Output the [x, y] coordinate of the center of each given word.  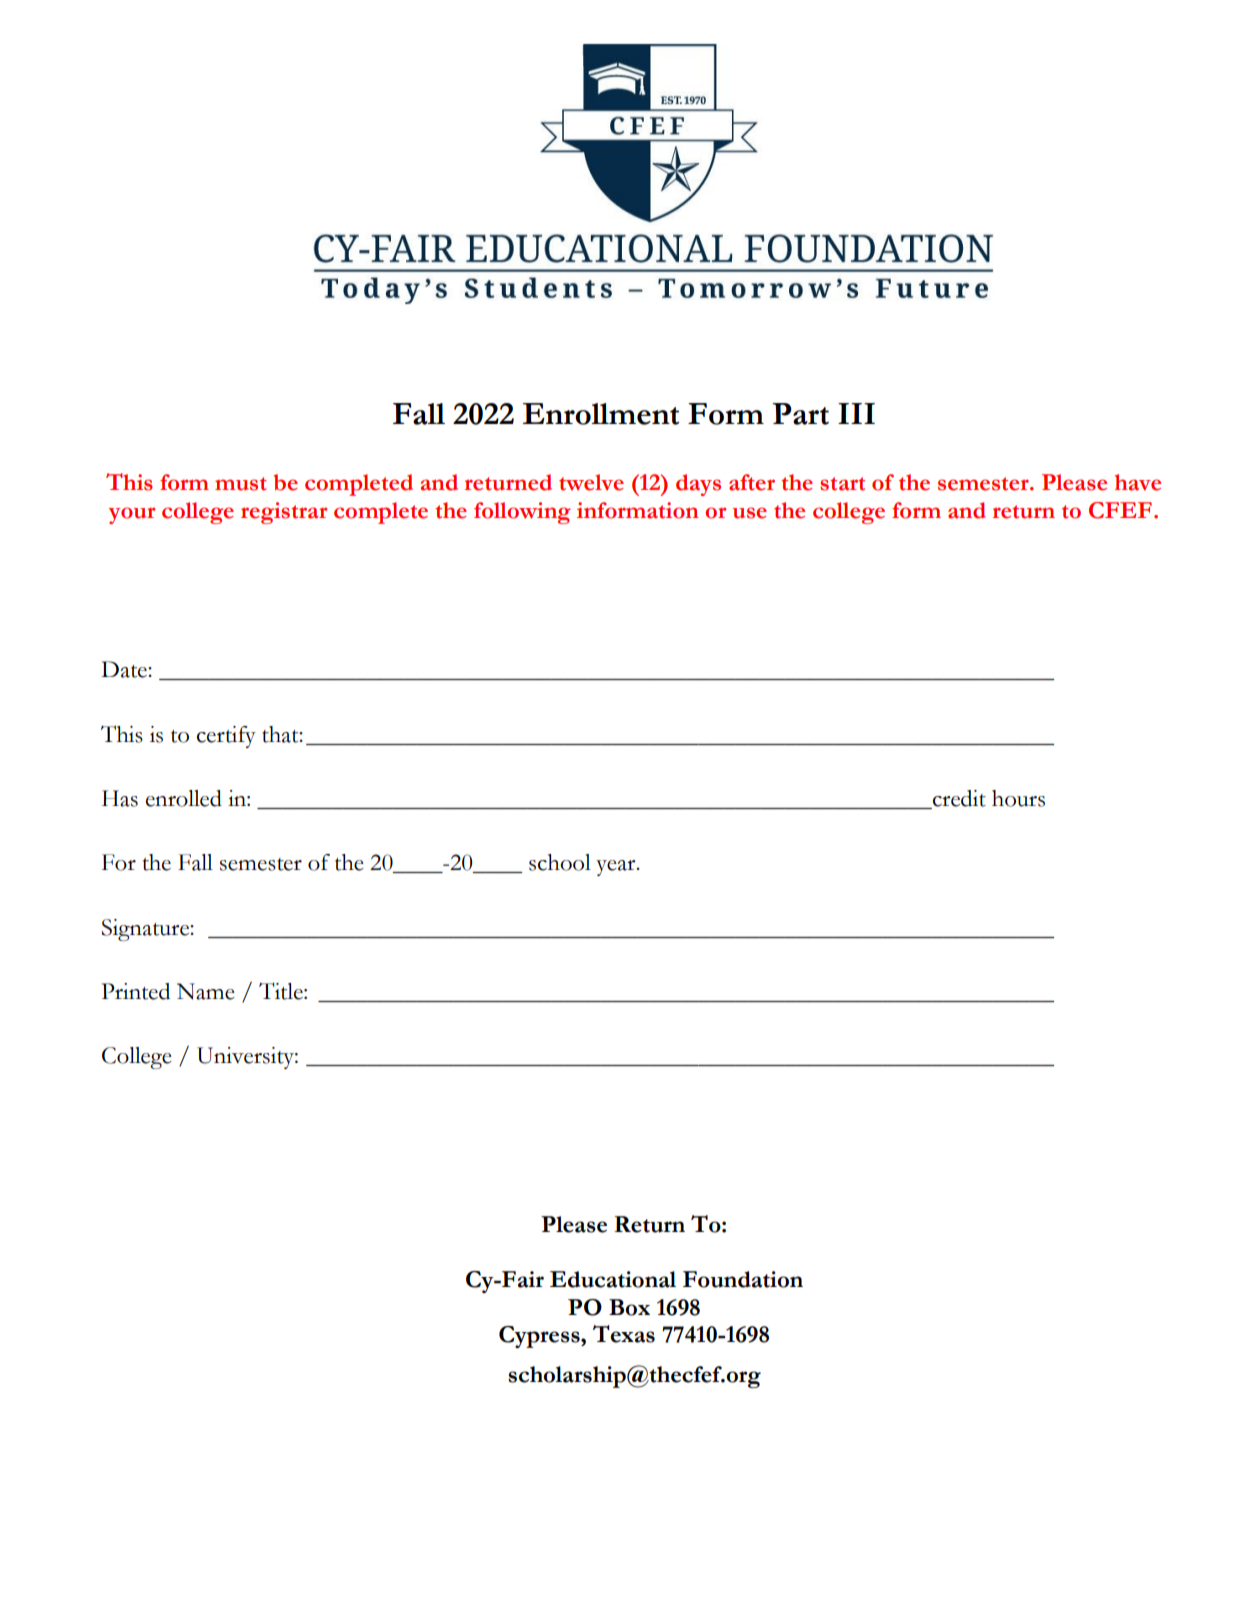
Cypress [540, 1337]
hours [1018, 798]
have [1138, 482]
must [241, 484]
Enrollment [600, 414]
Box [629, 1307]
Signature [146, 930]
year [617, 868]
